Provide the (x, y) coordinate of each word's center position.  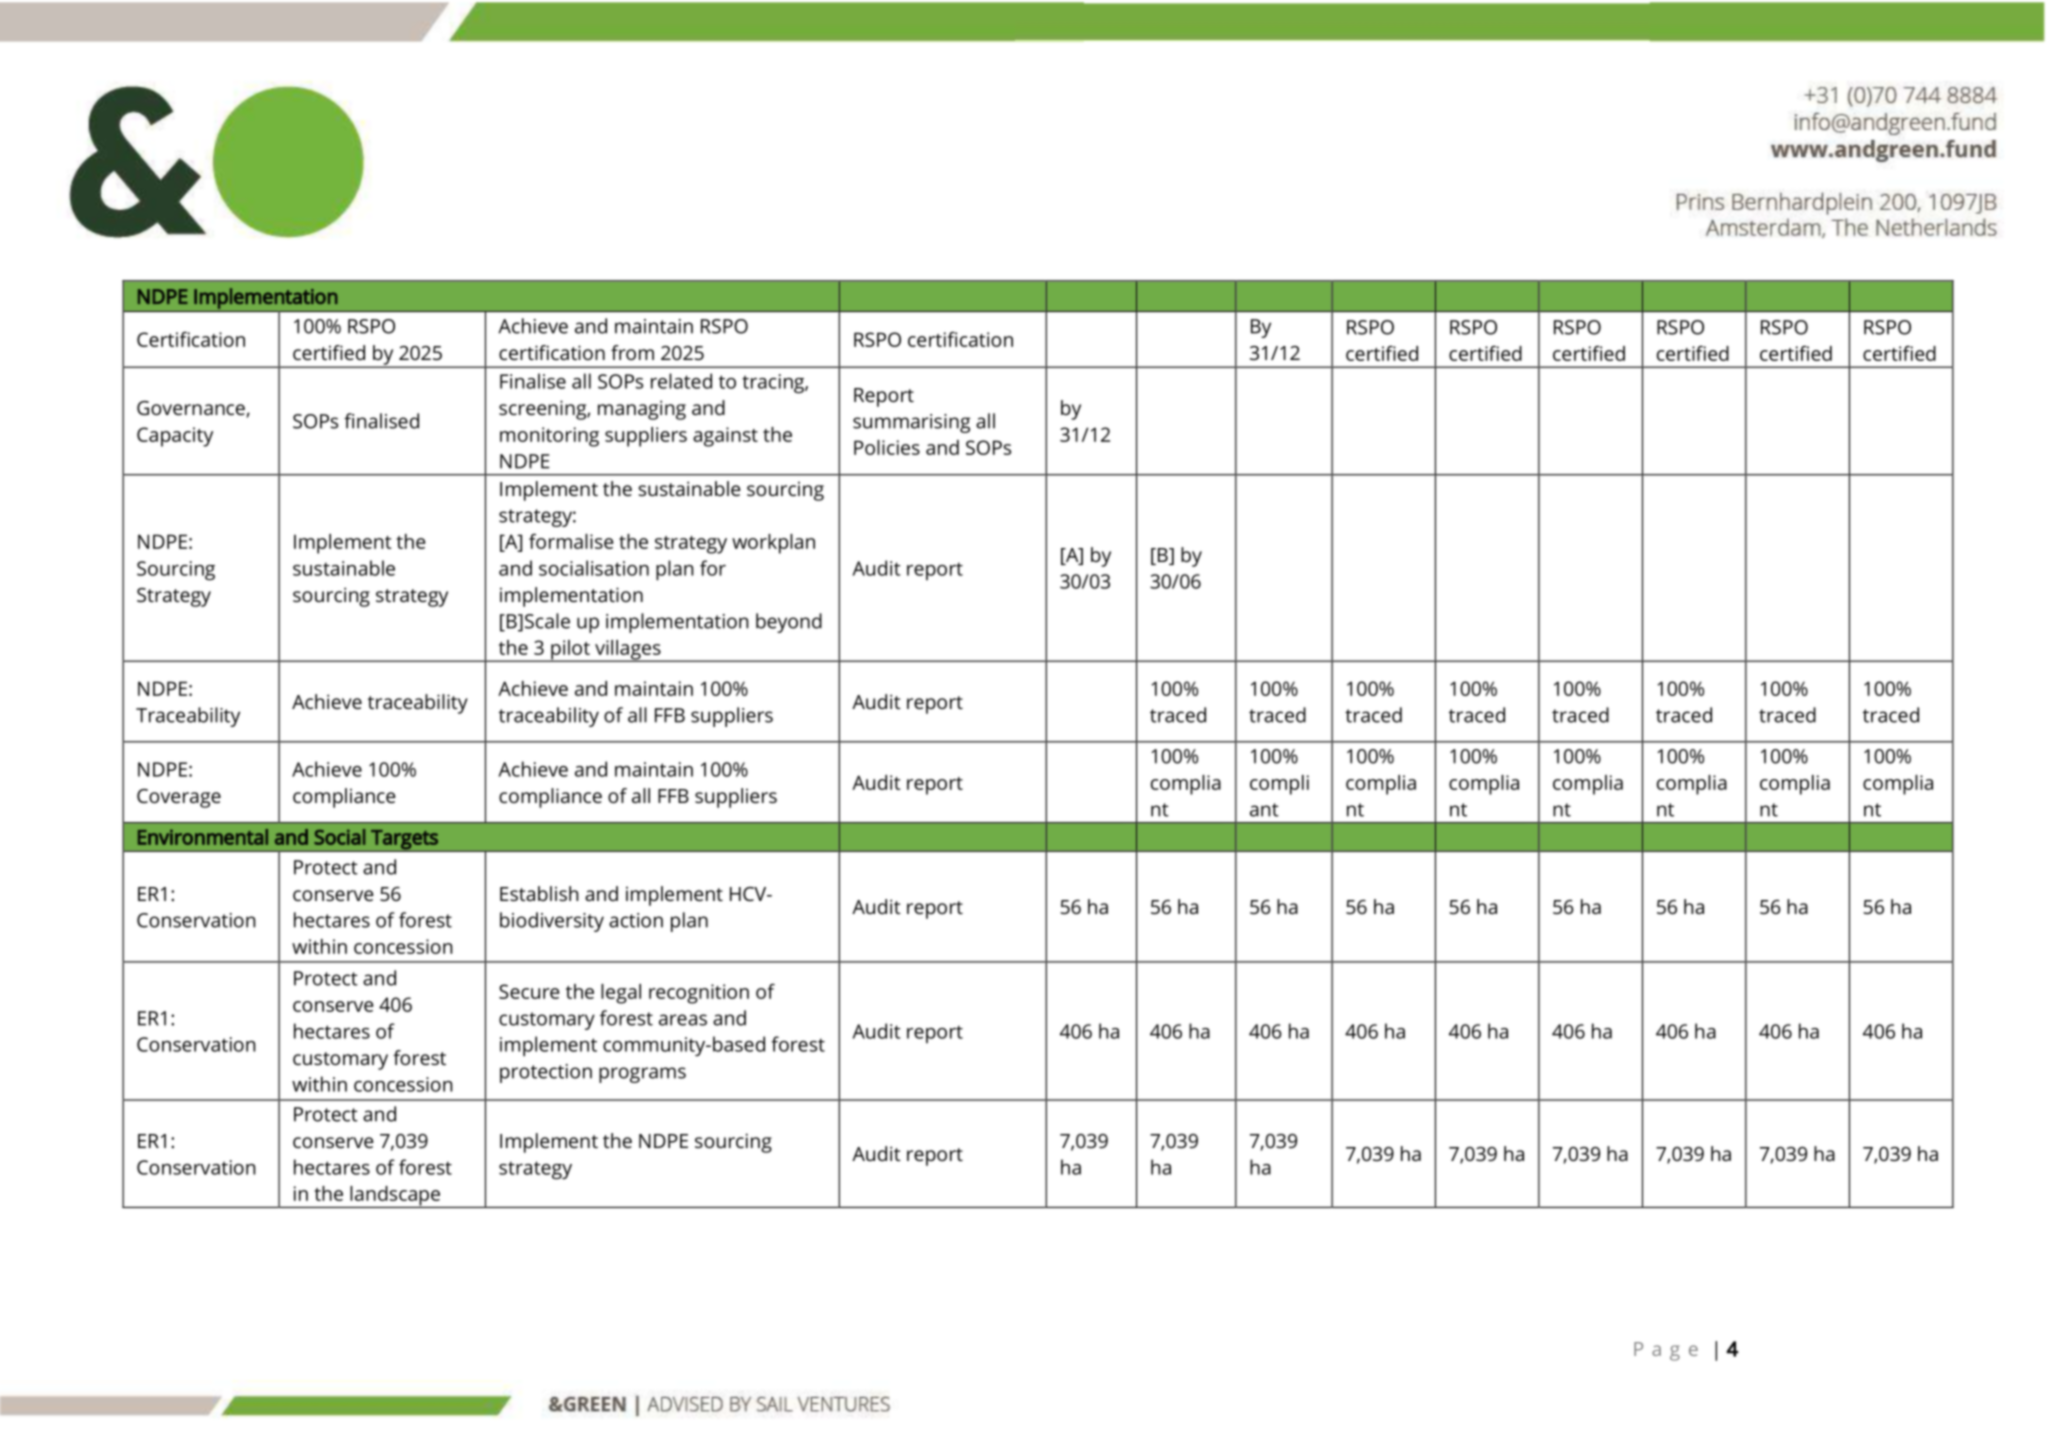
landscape (395, 1197)
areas (683, 1020)
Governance (191, 408)
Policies (887, 447)
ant (1264, 810)
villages (628, 651)
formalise (571, 541)
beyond (789, 623)
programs (642, 1075)
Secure (529, 991)
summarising (912, 423)
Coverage (179, 798)
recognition (699, 994)
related (681, 381)
